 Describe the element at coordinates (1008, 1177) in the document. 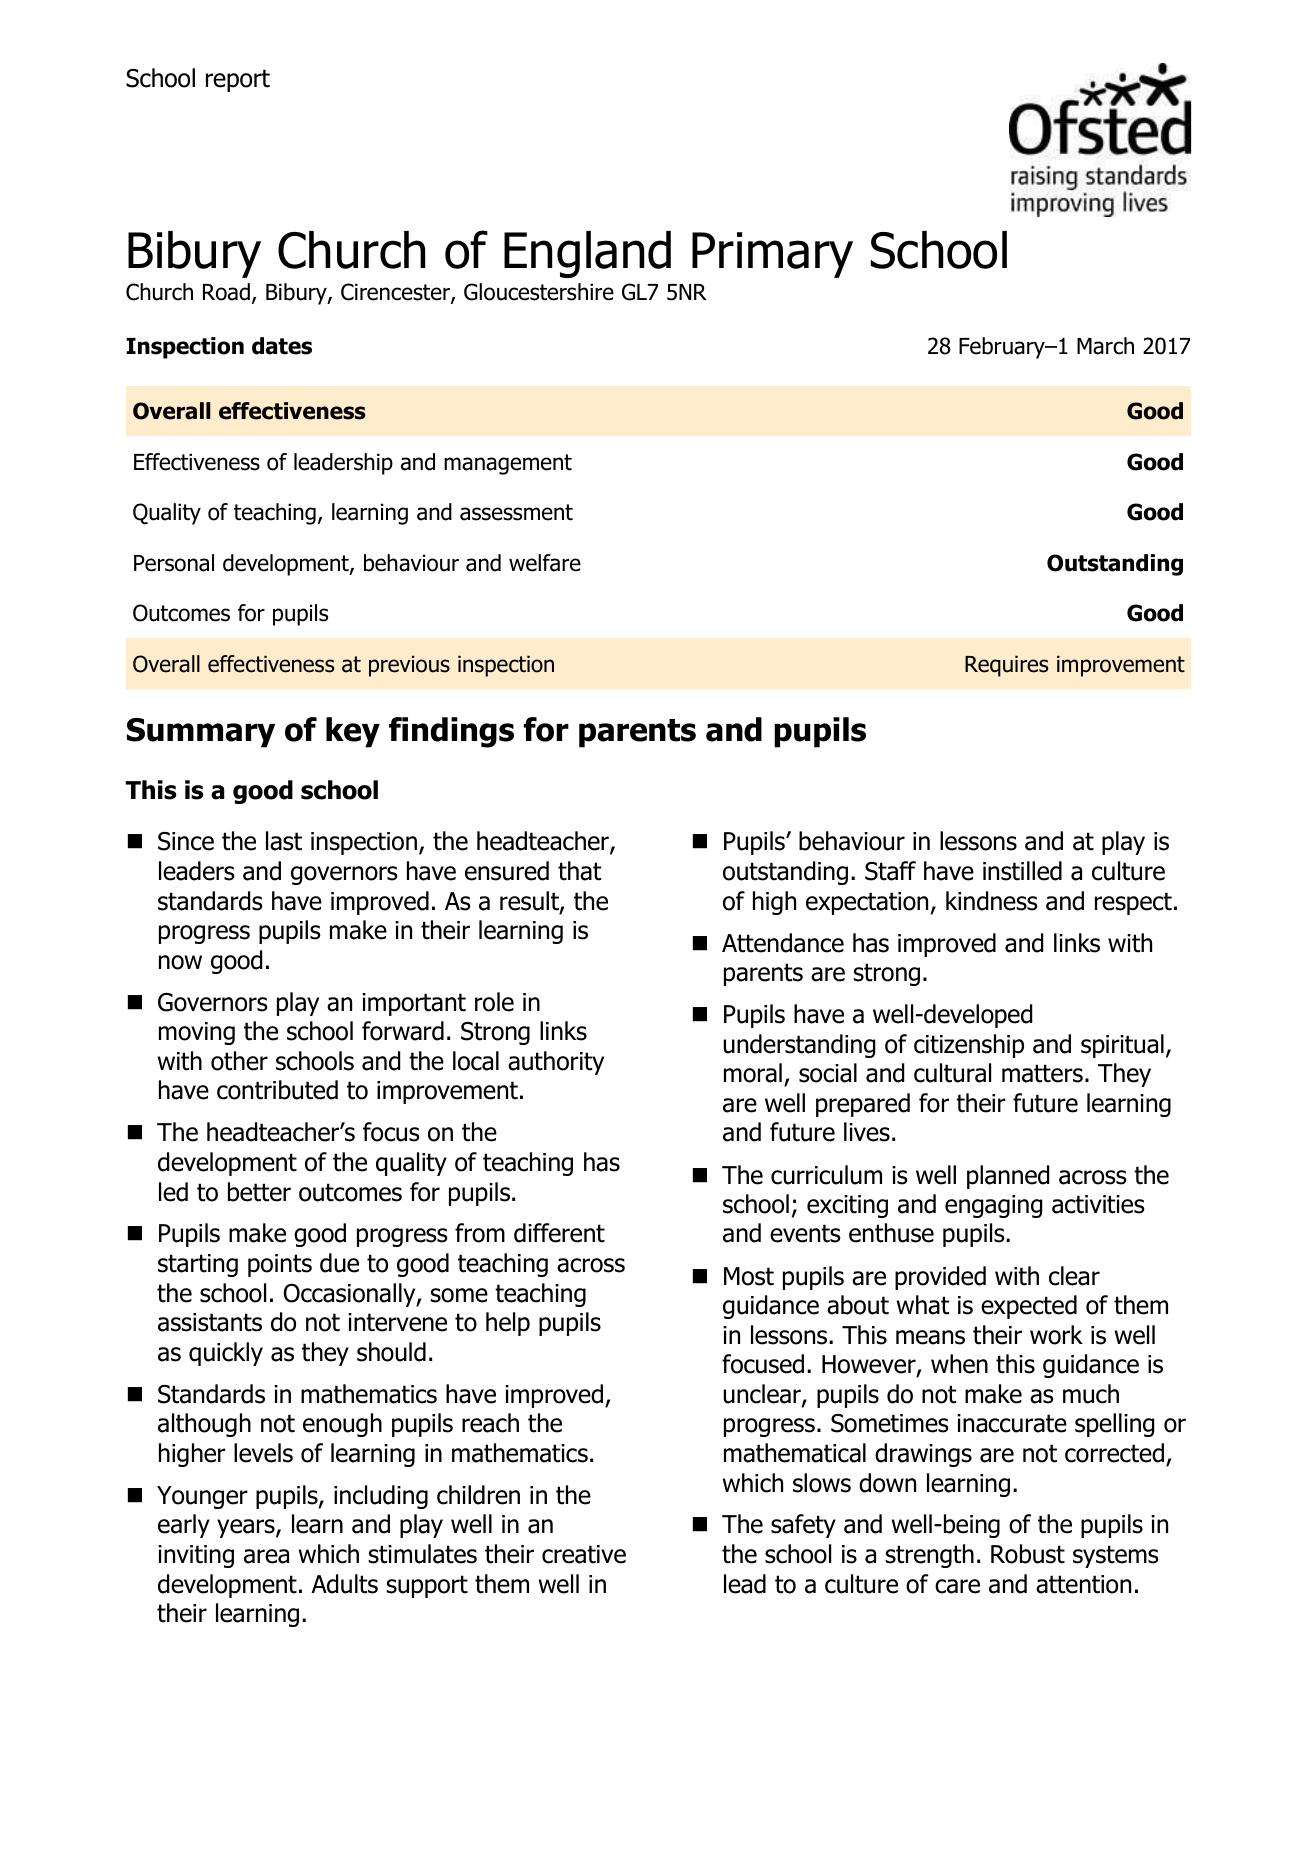

I see `planned` at that location.
